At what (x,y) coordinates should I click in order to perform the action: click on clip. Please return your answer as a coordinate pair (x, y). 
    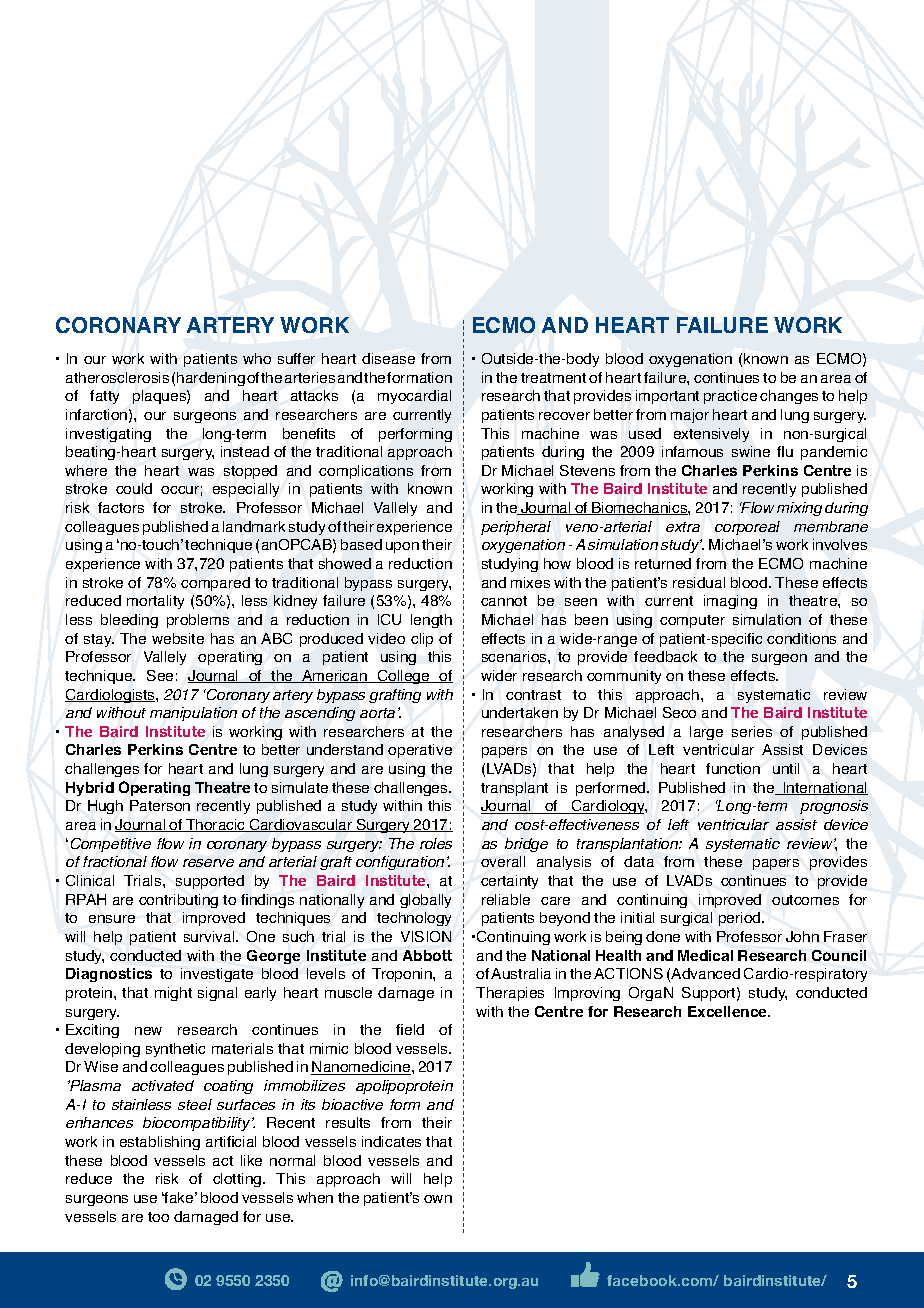
    Looking at the image, I should click on (422, 640).
